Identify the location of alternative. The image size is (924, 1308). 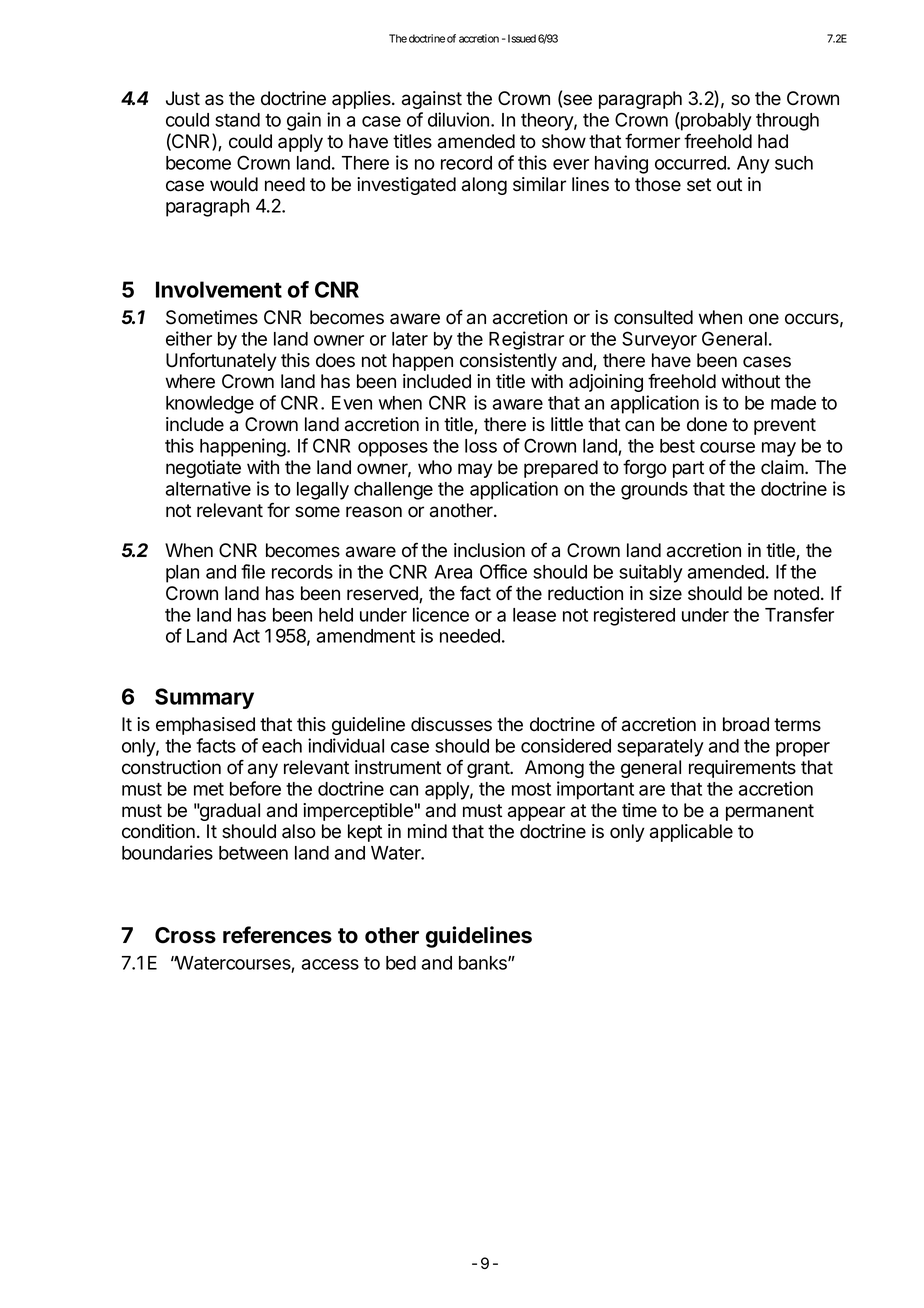
(208, 488).
